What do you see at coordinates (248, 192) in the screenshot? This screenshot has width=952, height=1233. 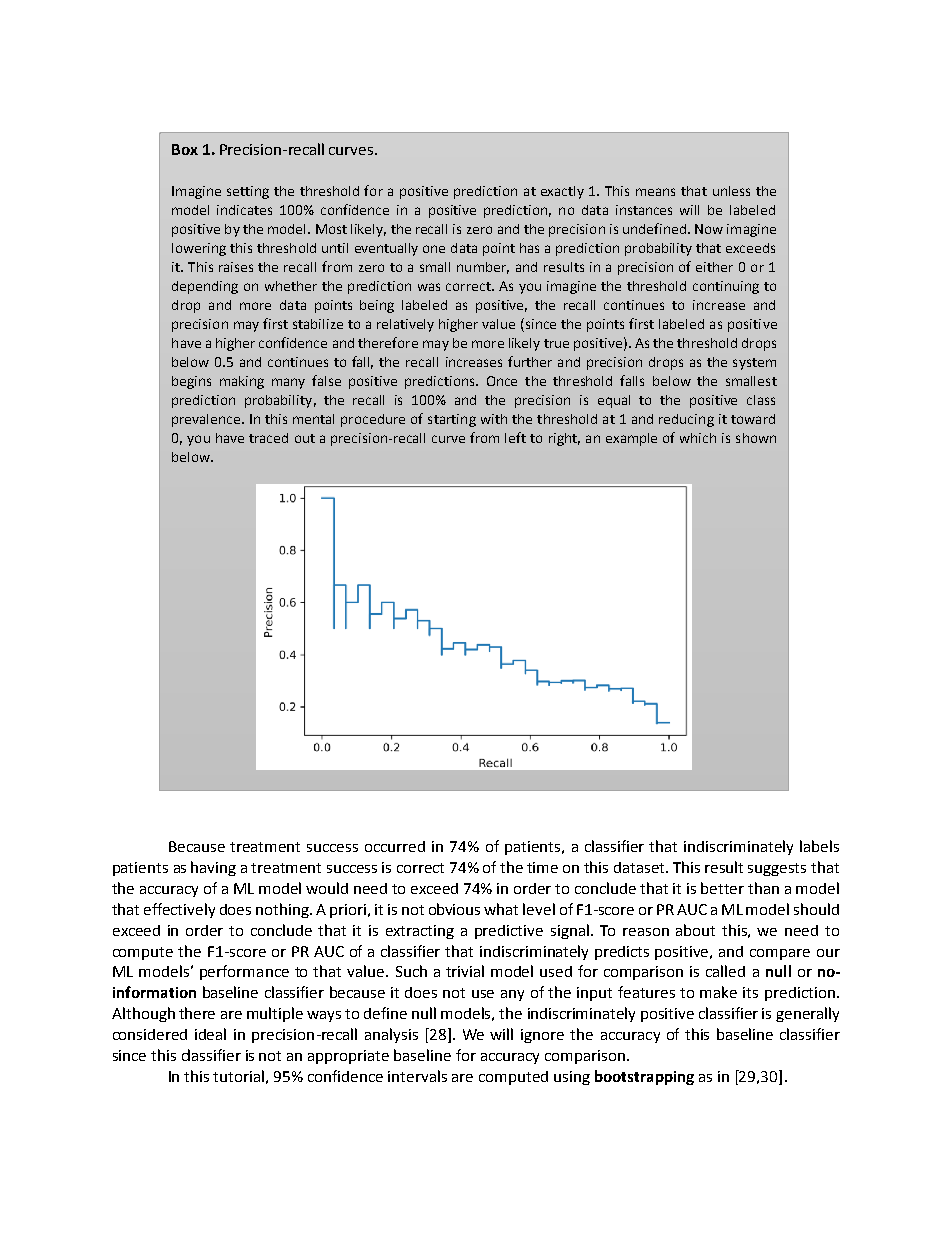 I see `setting` at bounding box center [248, 192].
